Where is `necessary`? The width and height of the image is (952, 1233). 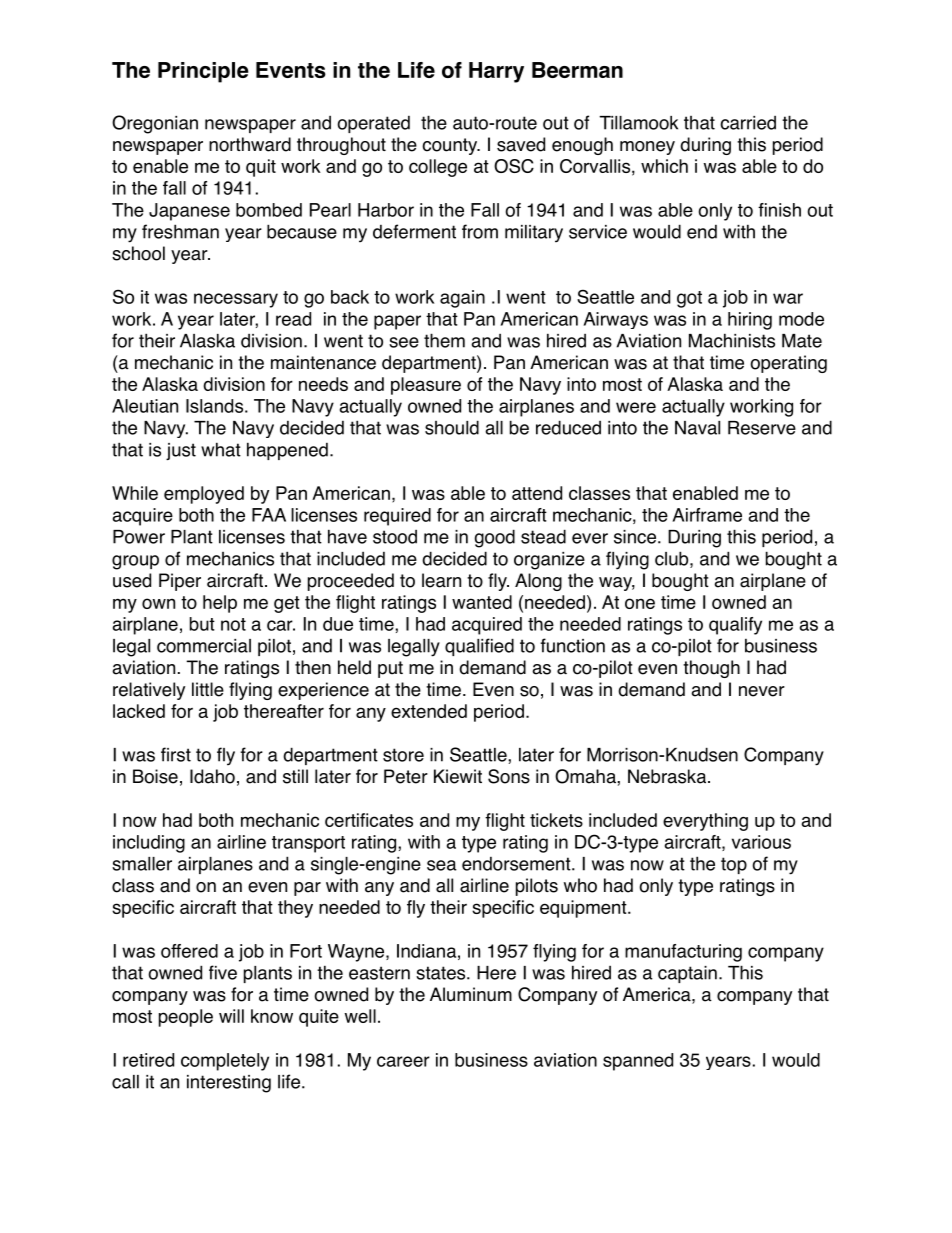
necessary is located at coordinates (236, 300).
